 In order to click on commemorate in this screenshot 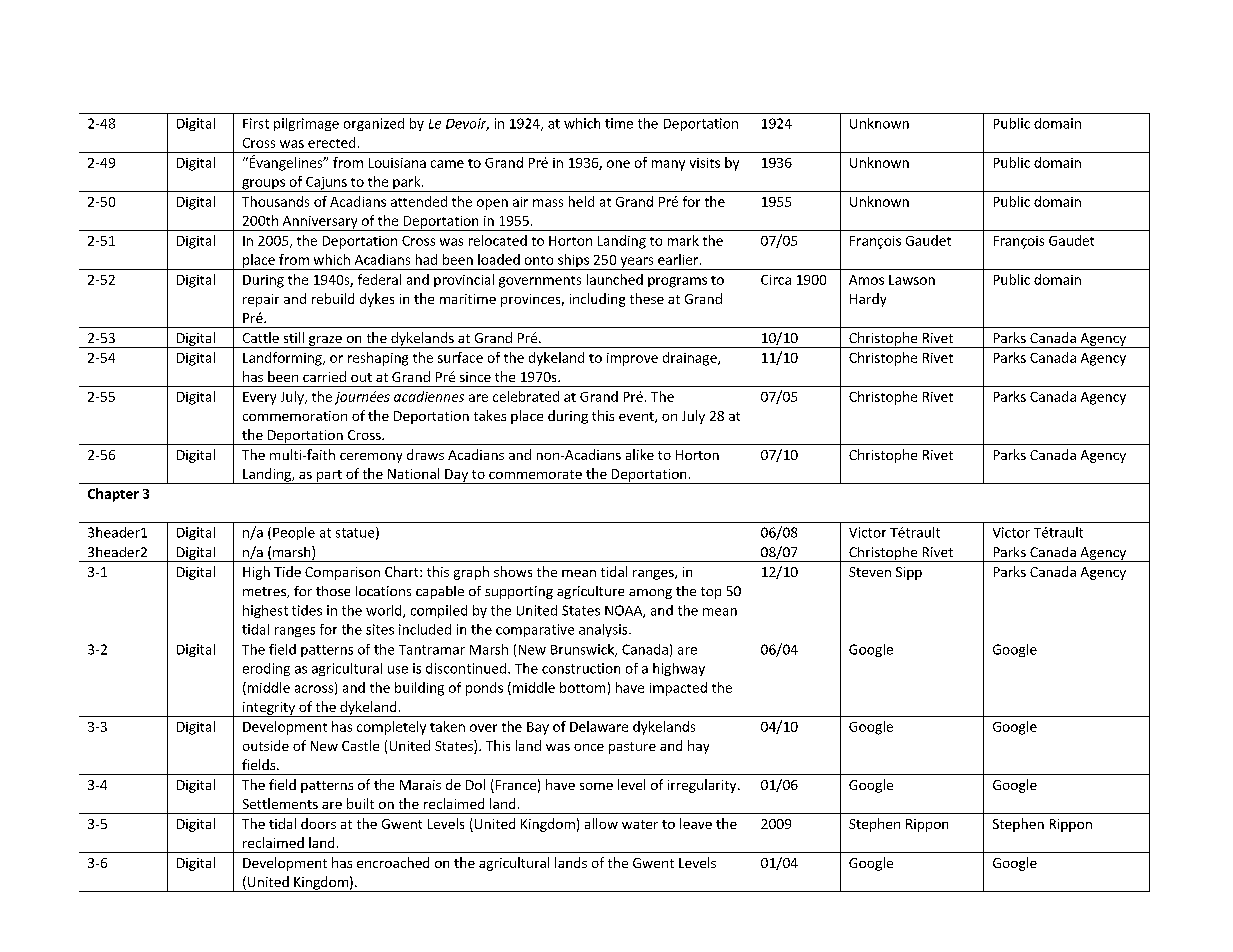, I will do `click(535, 474)`.
